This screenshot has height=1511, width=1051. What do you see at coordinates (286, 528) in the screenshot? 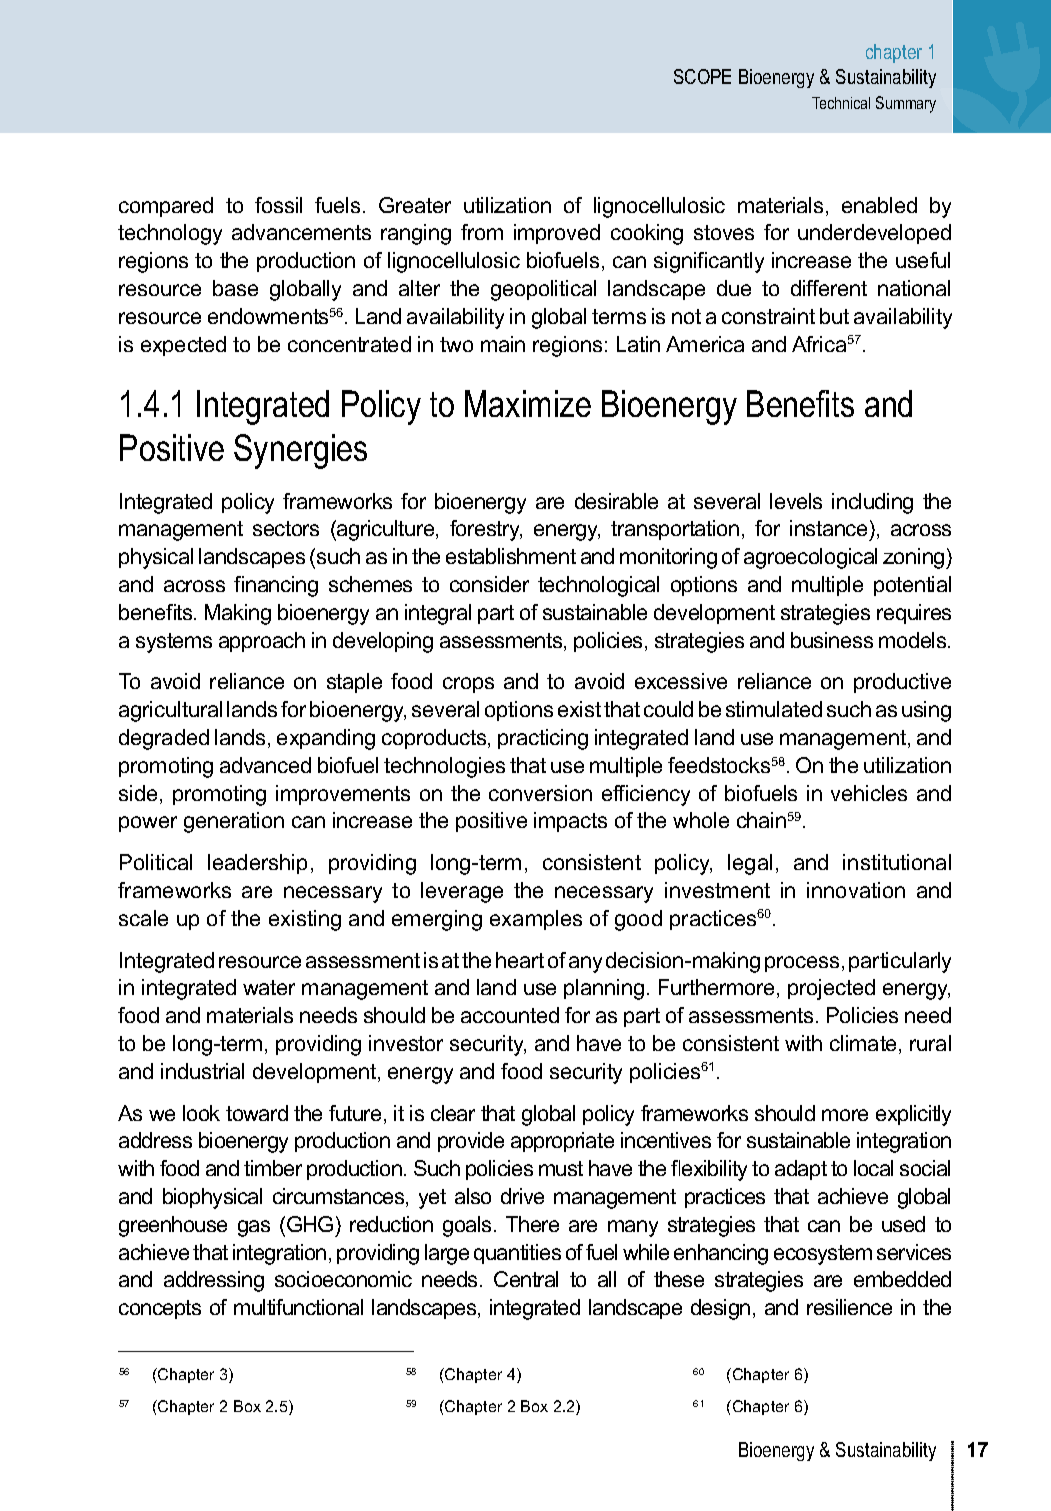
I see `sectors` at bounding box center [286, 528].
